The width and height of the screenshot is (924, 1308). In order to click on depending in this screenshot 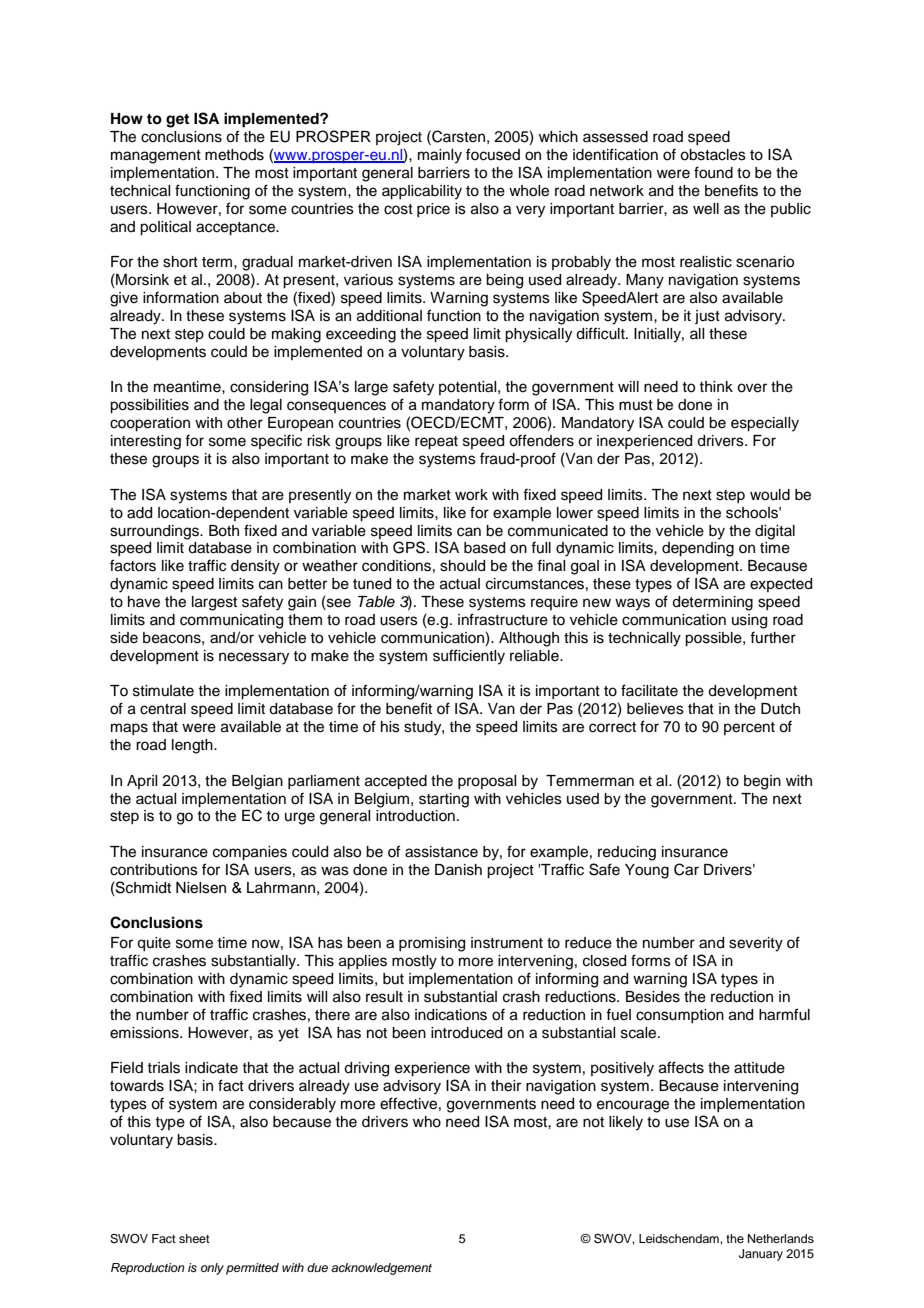, I will do `click(698, 549)`.
